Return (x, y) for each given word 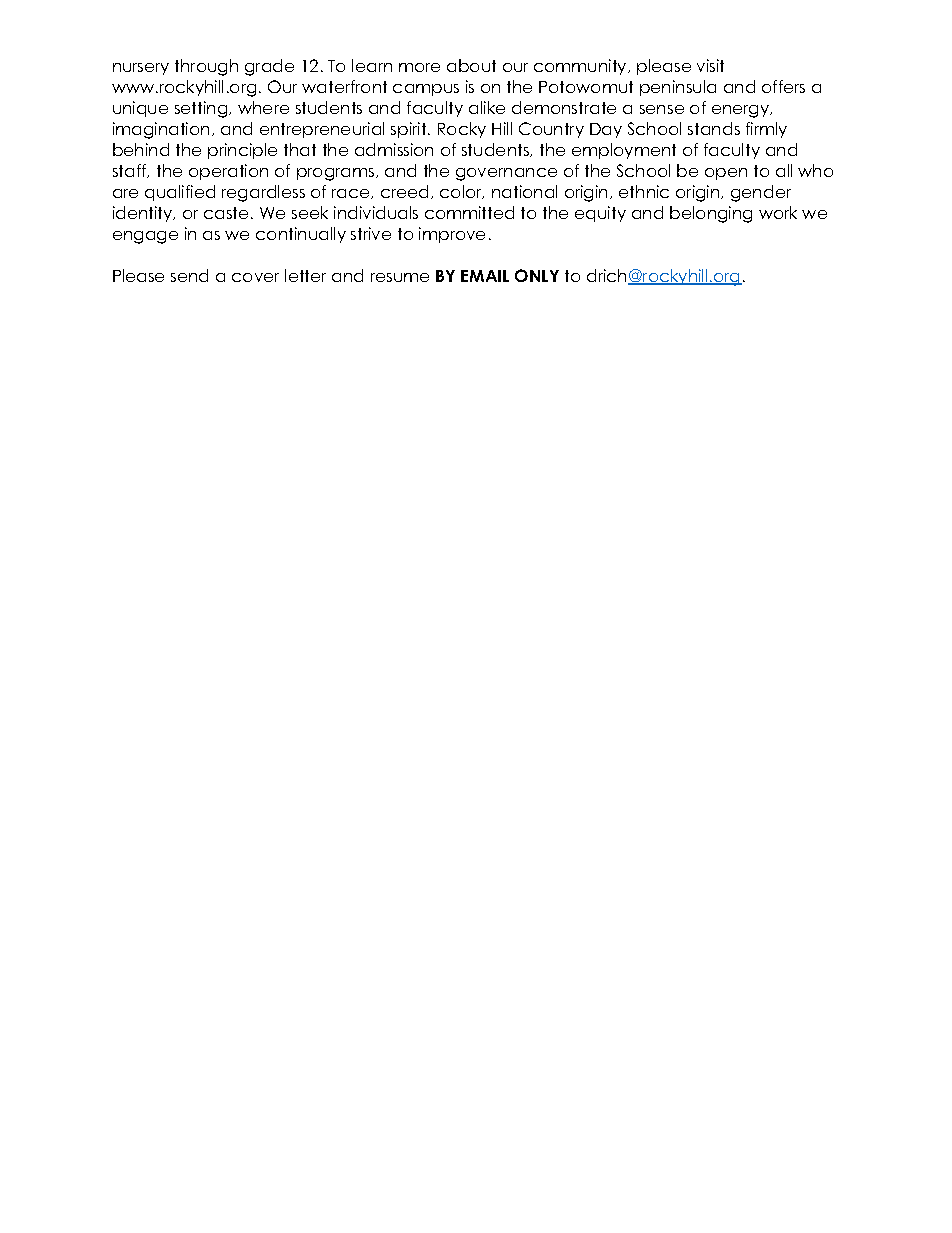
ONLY (537, 275)
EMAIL (485, 276)
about (471, 65)
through (206, 67)
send (189, 275)
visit (710, 65)
